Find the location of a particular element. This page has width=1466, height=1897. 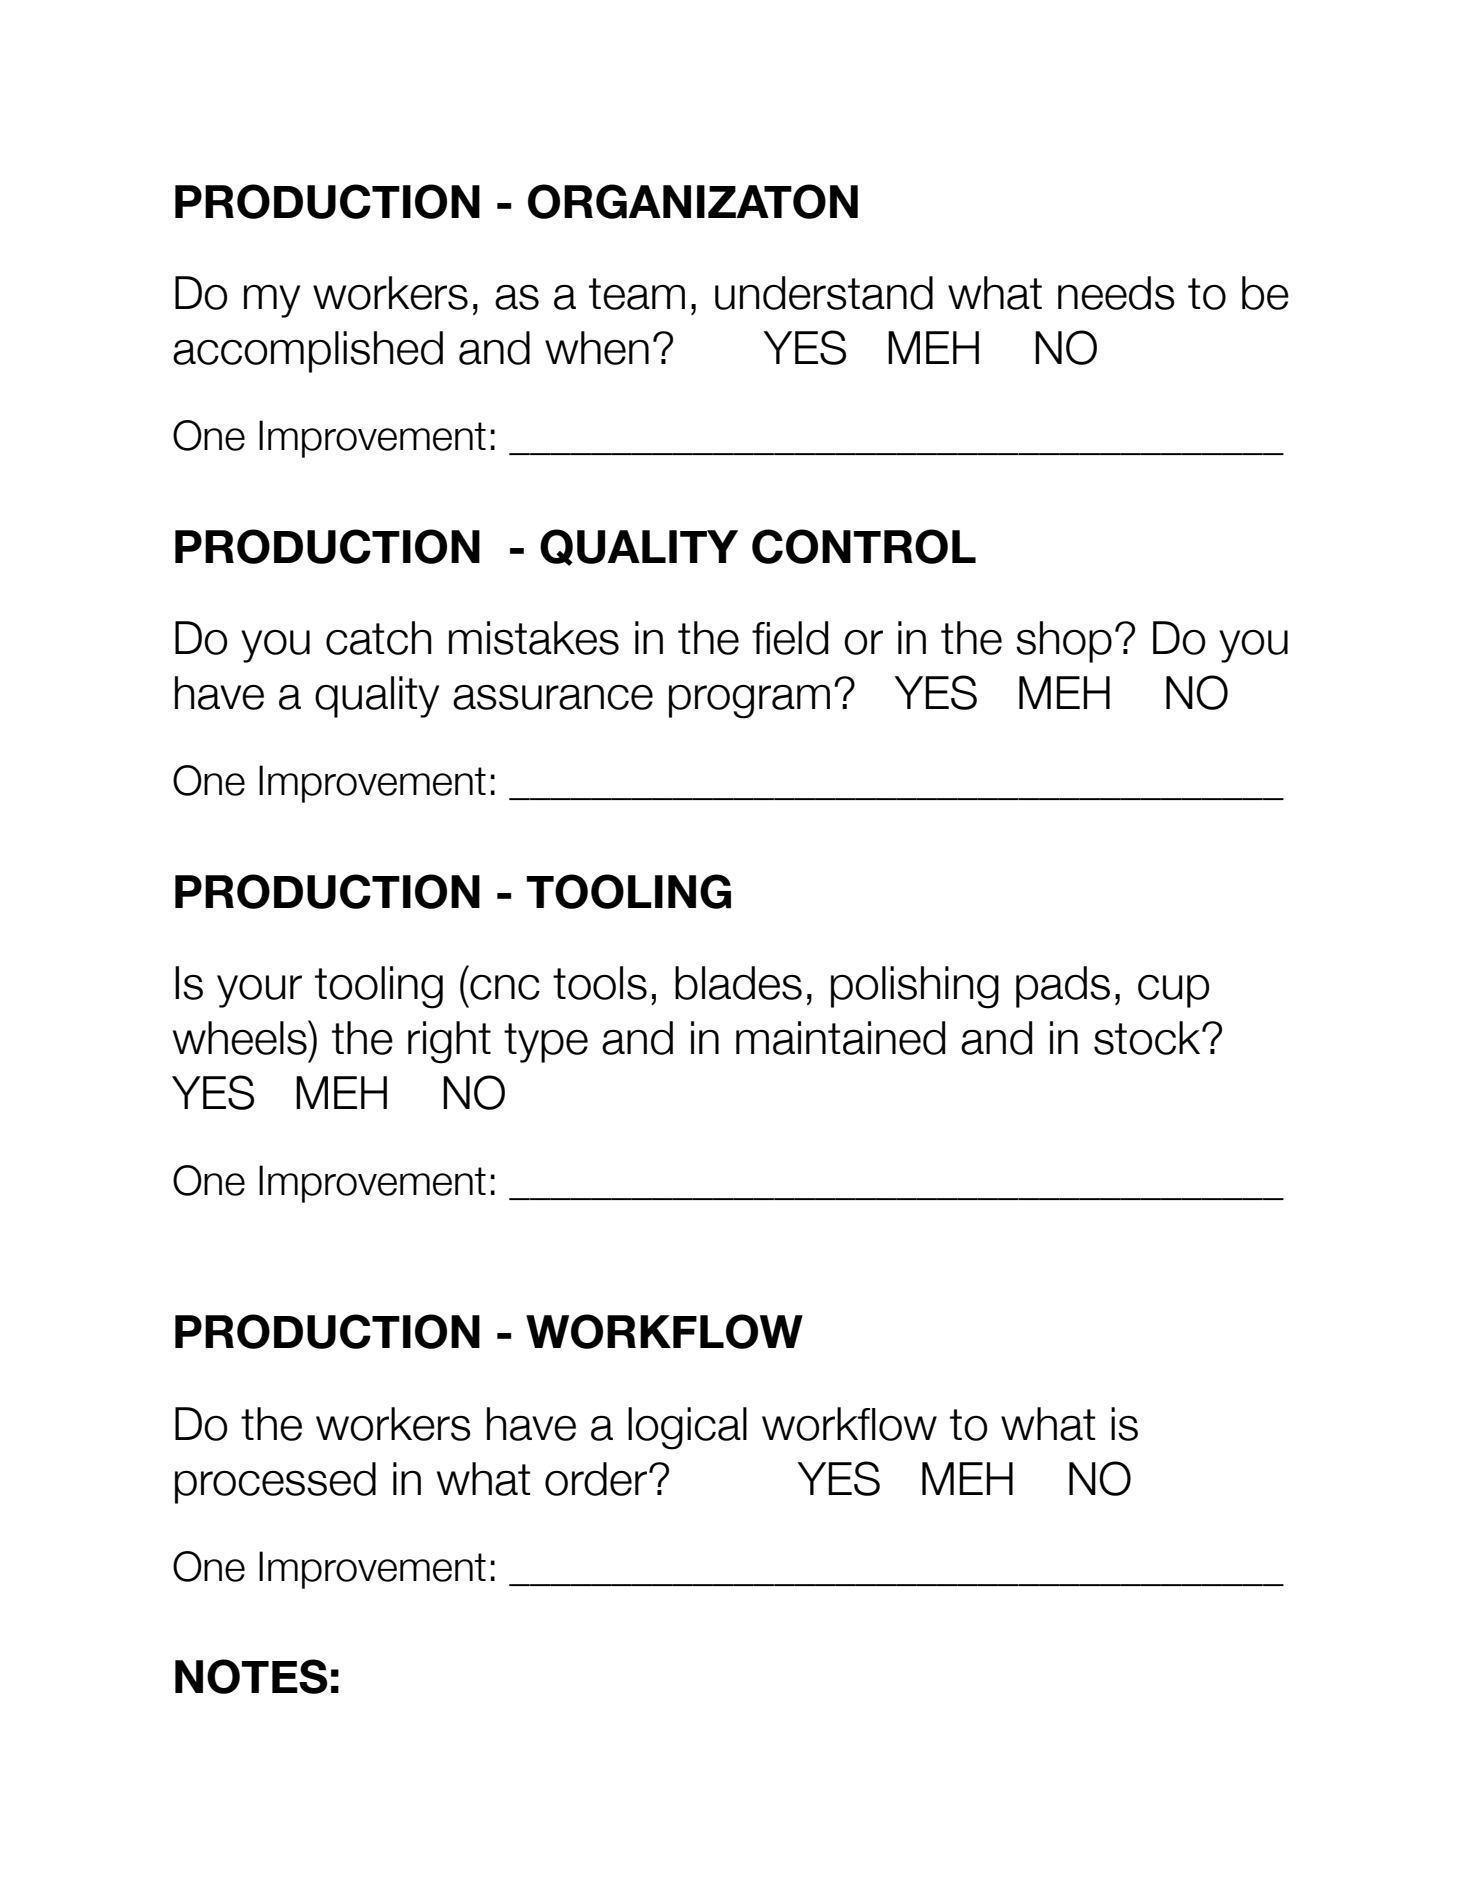

your is located at coordinates (259, 991).
